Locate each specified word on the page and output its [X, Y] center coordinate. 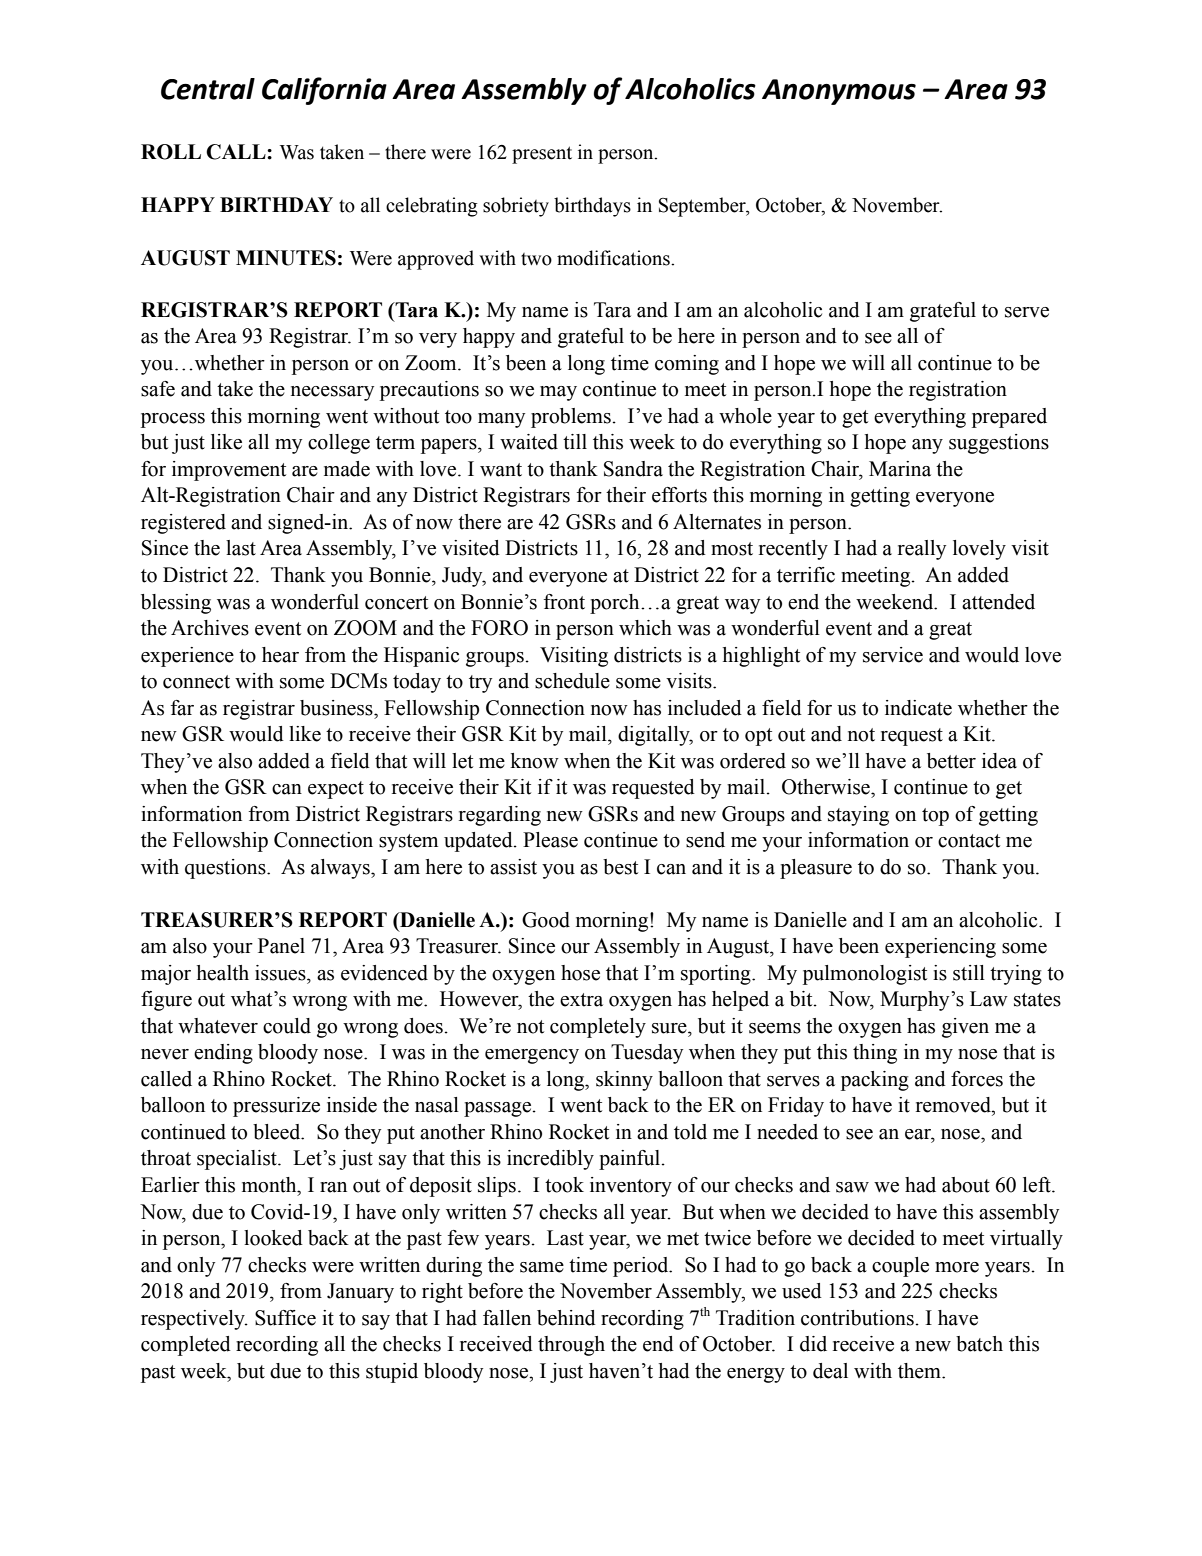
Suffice [285, 1318]
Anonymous [839, 92]
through [571, 1346]
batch [979, 1344]
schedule [572, 681]
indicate [918, 708]
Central [208, 89]
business [337, 708]
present [542, 155]
